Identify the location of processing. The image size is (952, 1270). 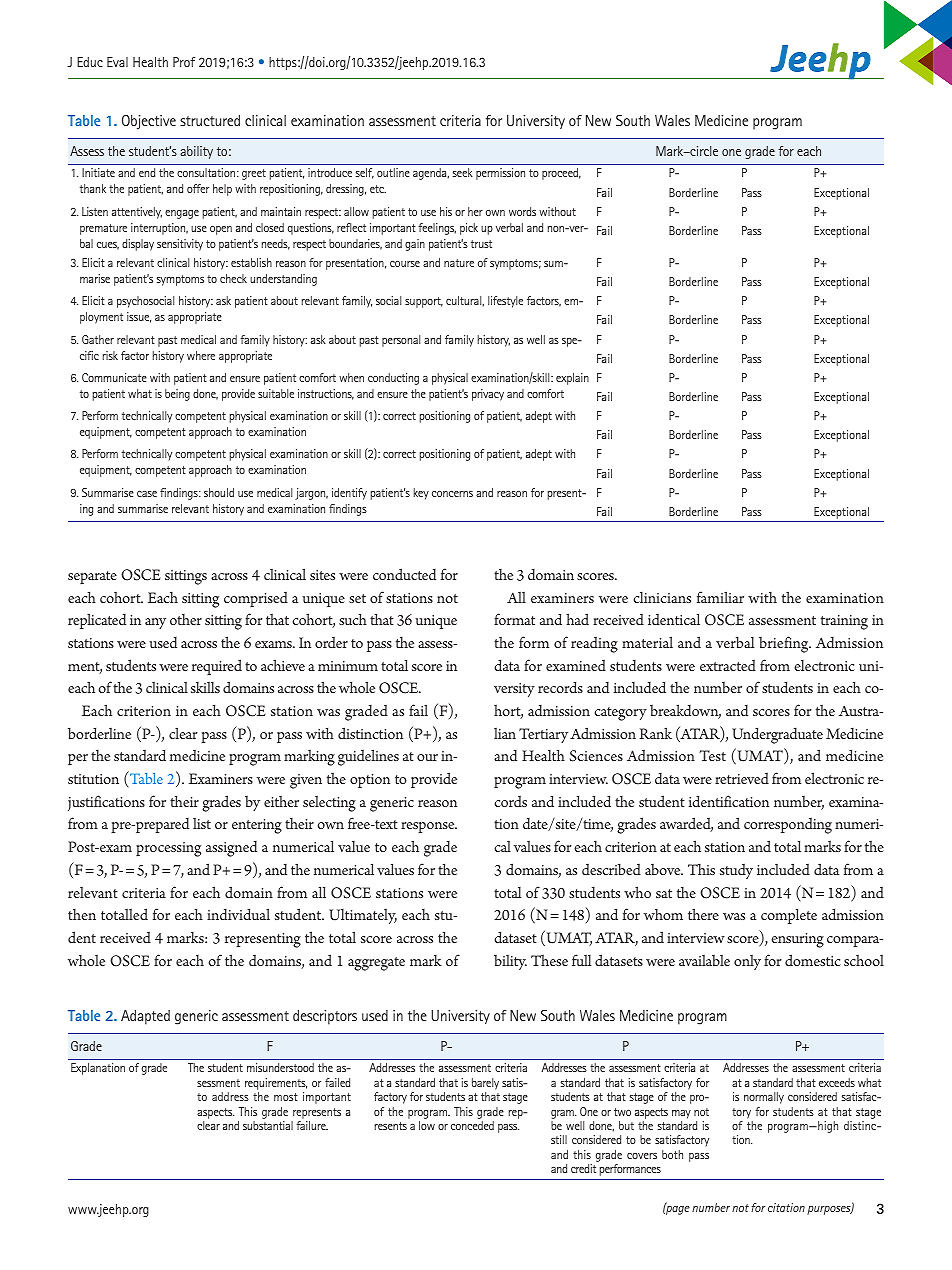
(168, 849).
